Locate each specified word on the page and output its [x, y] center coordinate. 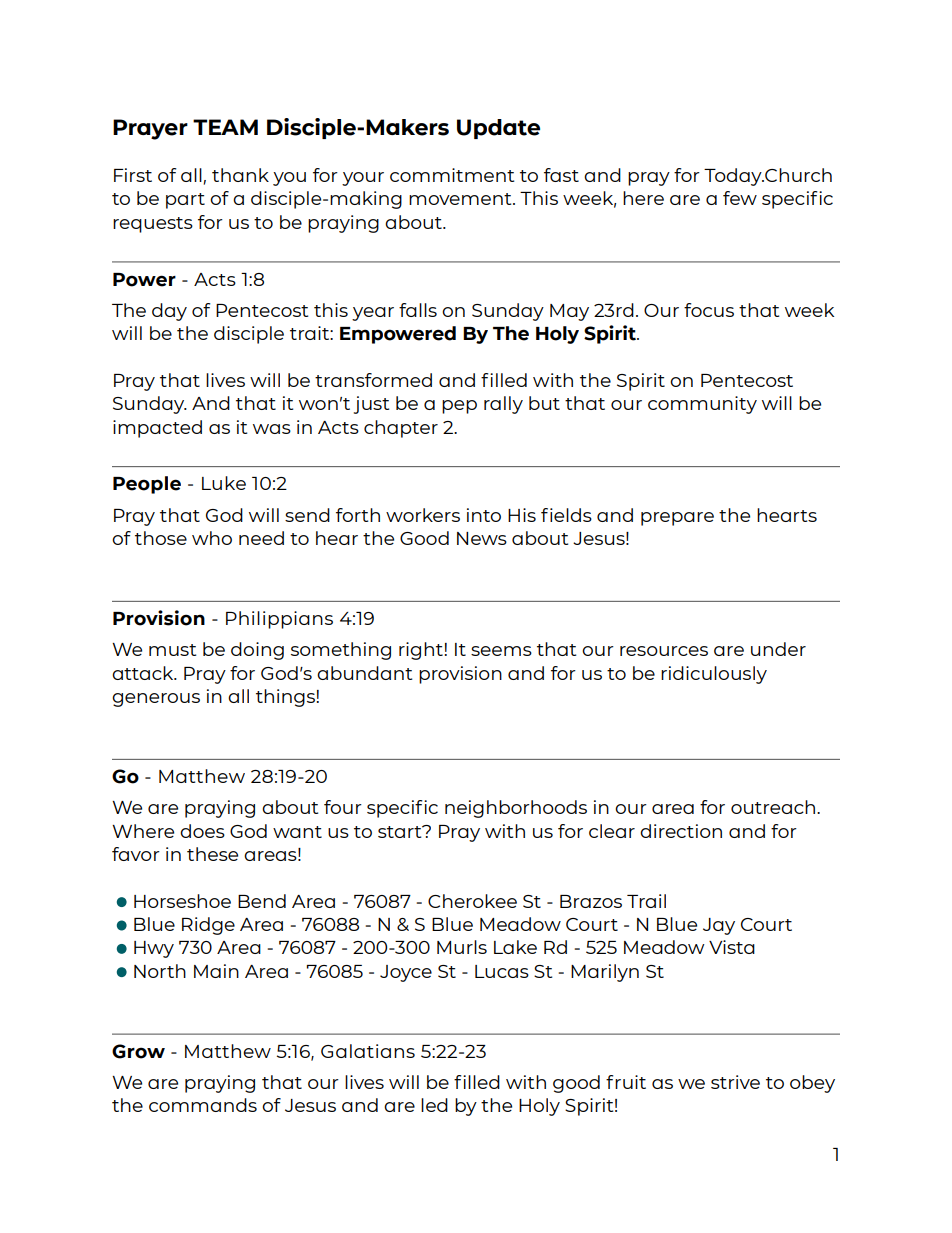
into [484, 515]
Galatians [368, 1051]
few [740, 198]
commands [203, 1105]
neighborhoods [516, 809]
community [702, 405]
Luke [224, 483]
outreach [773, 807]
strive [735, 1082]
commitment [452, 175]
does [202, 831]
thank [240, 175]
